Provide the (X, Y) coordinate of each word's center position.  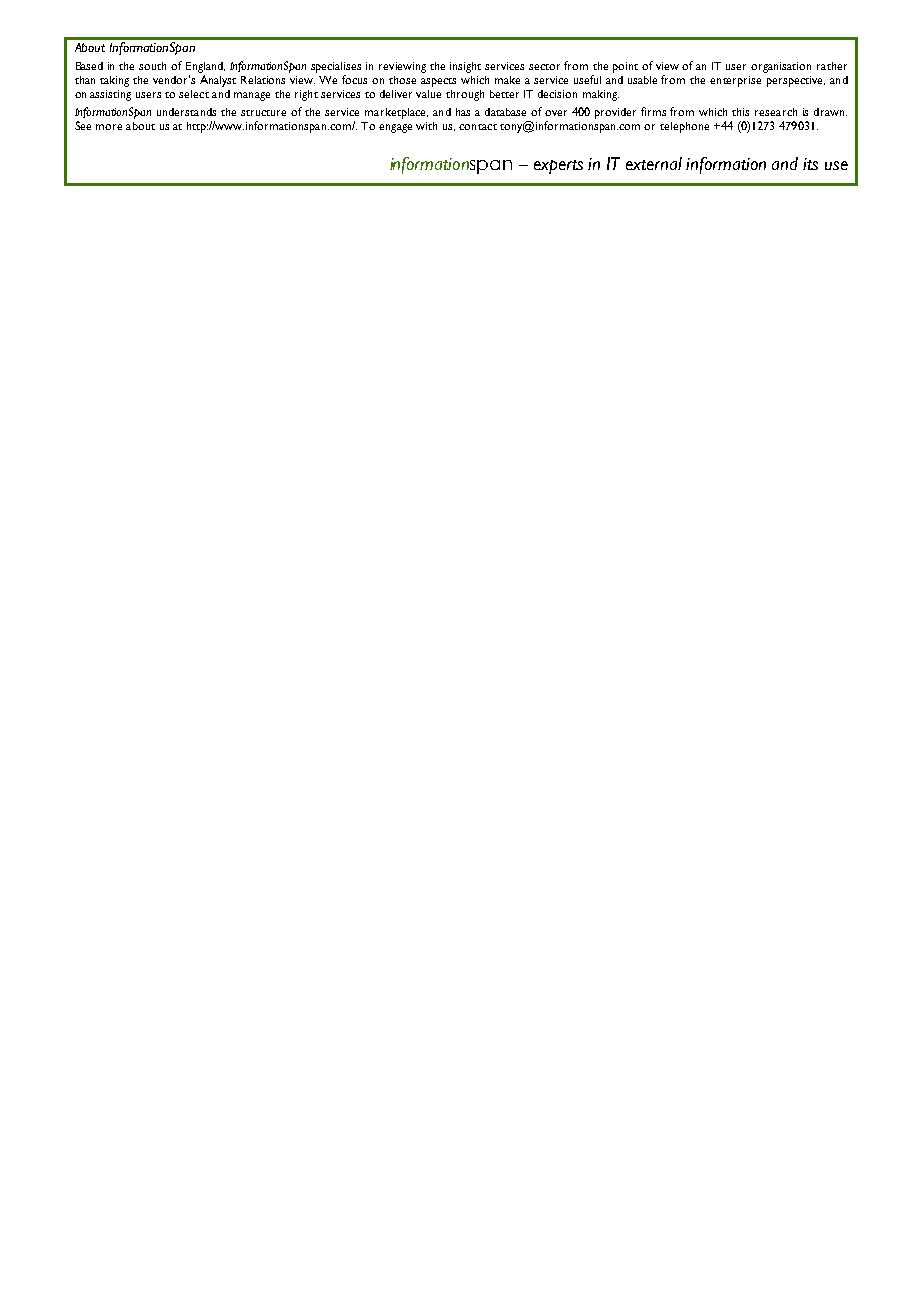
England (205, 67)
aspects (438, 82)
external (654, 163)
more (109, 127)
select (194, 94)
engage (395, 128)
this (740, 112)
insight (465, 67)
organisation (781, 67)
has (463, 112)
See (83, 125)
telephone (684, 127)
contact (478, 127)
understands (186, 112)
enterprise (735, 81)
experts (558, 167)
